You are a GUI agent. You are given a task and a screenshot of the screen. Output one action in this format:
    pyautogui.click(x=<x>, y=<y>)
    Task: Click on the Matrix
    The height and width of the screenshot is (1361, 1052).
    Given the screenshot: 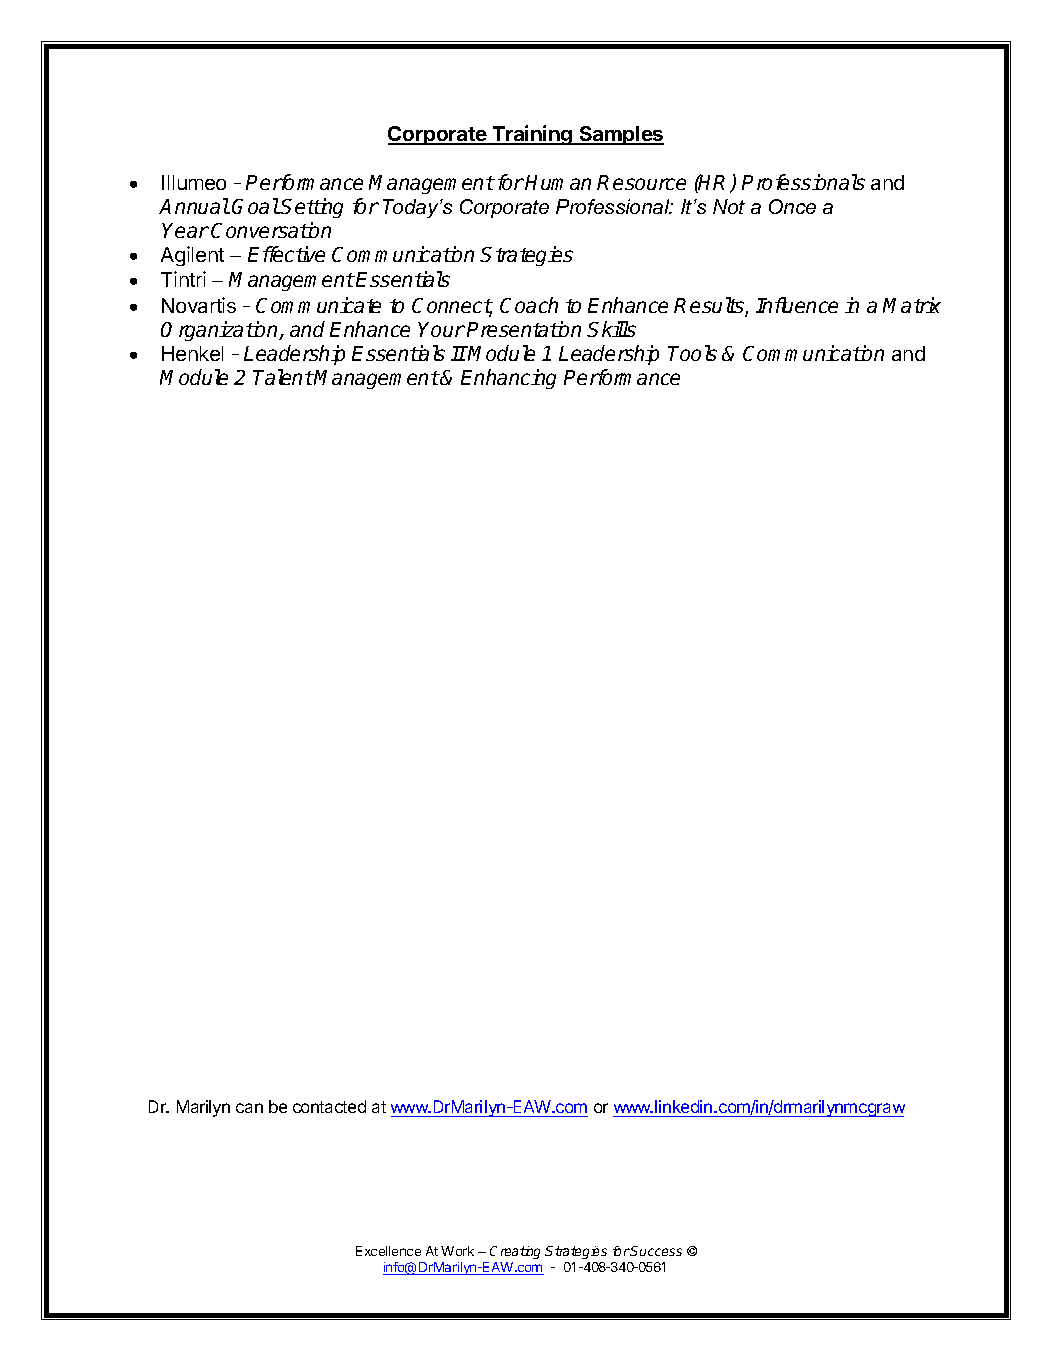 What is the action you would take?
    pyautogui.click(x=912, y=305)
